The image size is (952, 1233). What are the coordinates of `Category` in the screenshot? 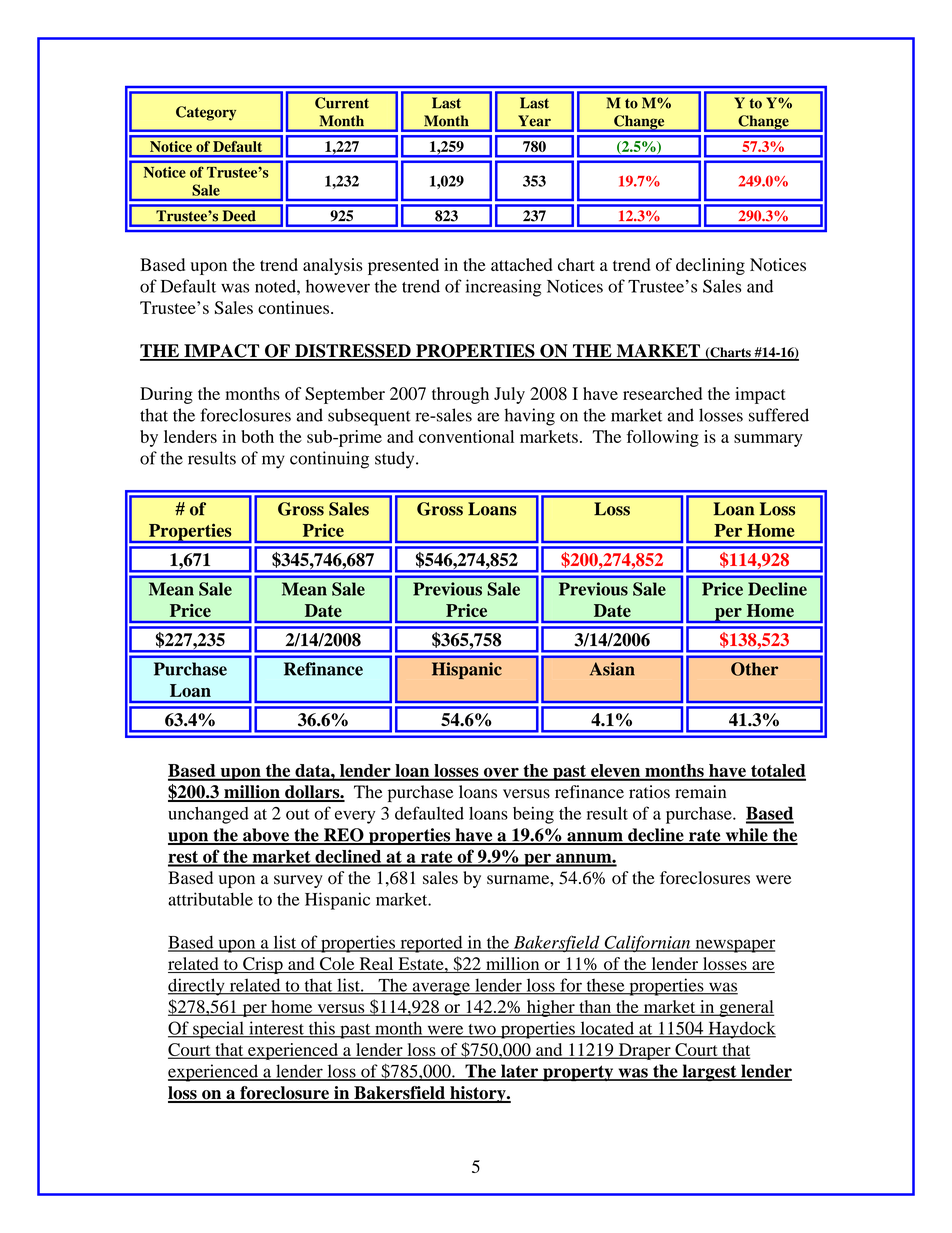 It's located at (206, 113).
